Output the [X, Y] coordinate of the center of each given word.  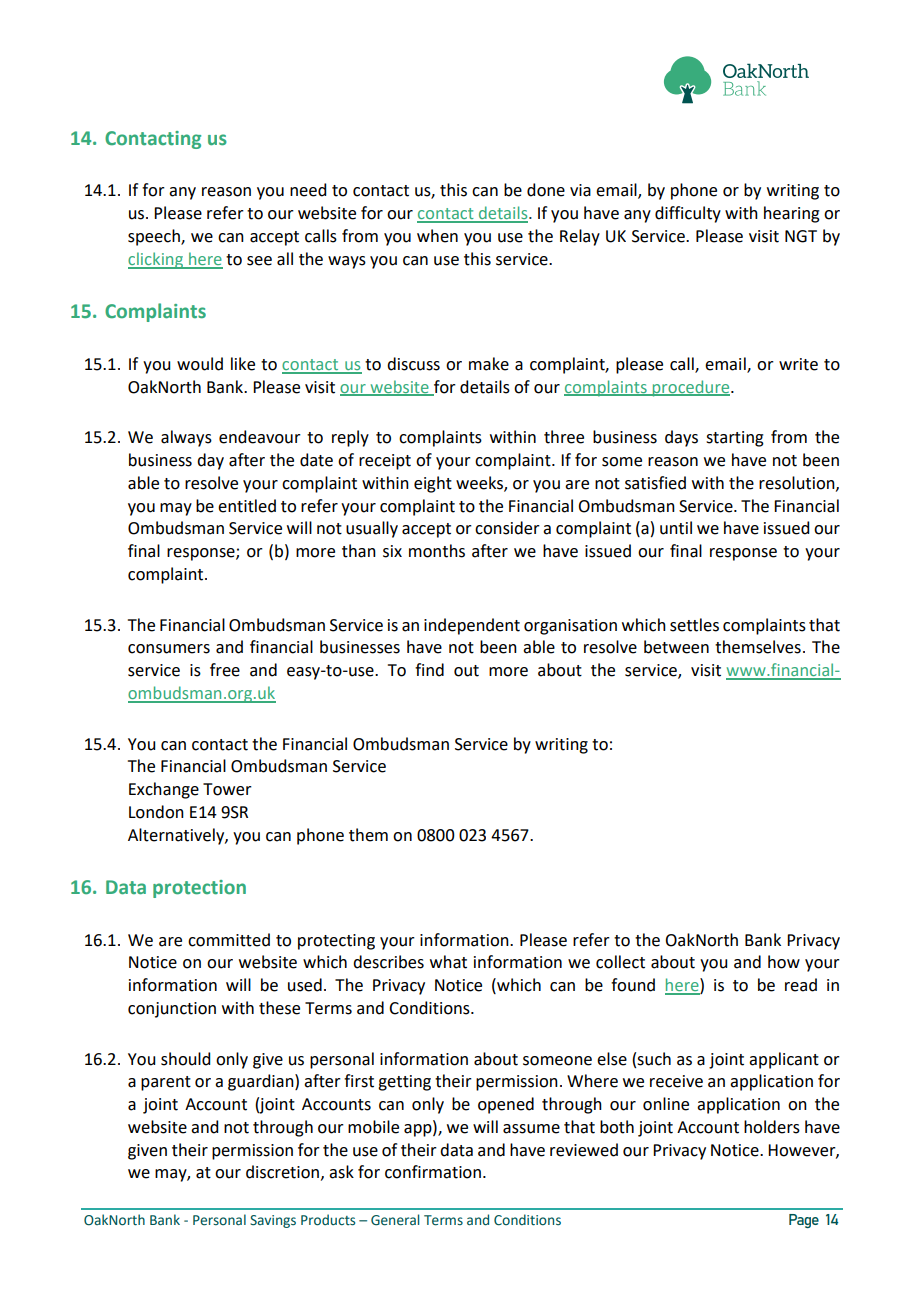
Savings [273, 1221]
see [259, 261]
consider [507, 528]
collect [620, 962]
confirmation [433, 1172]
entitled [247, 506]
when [437, 236]
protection [199, 889]
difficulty [688, 214]
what [448, 962]
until [676, 528]
